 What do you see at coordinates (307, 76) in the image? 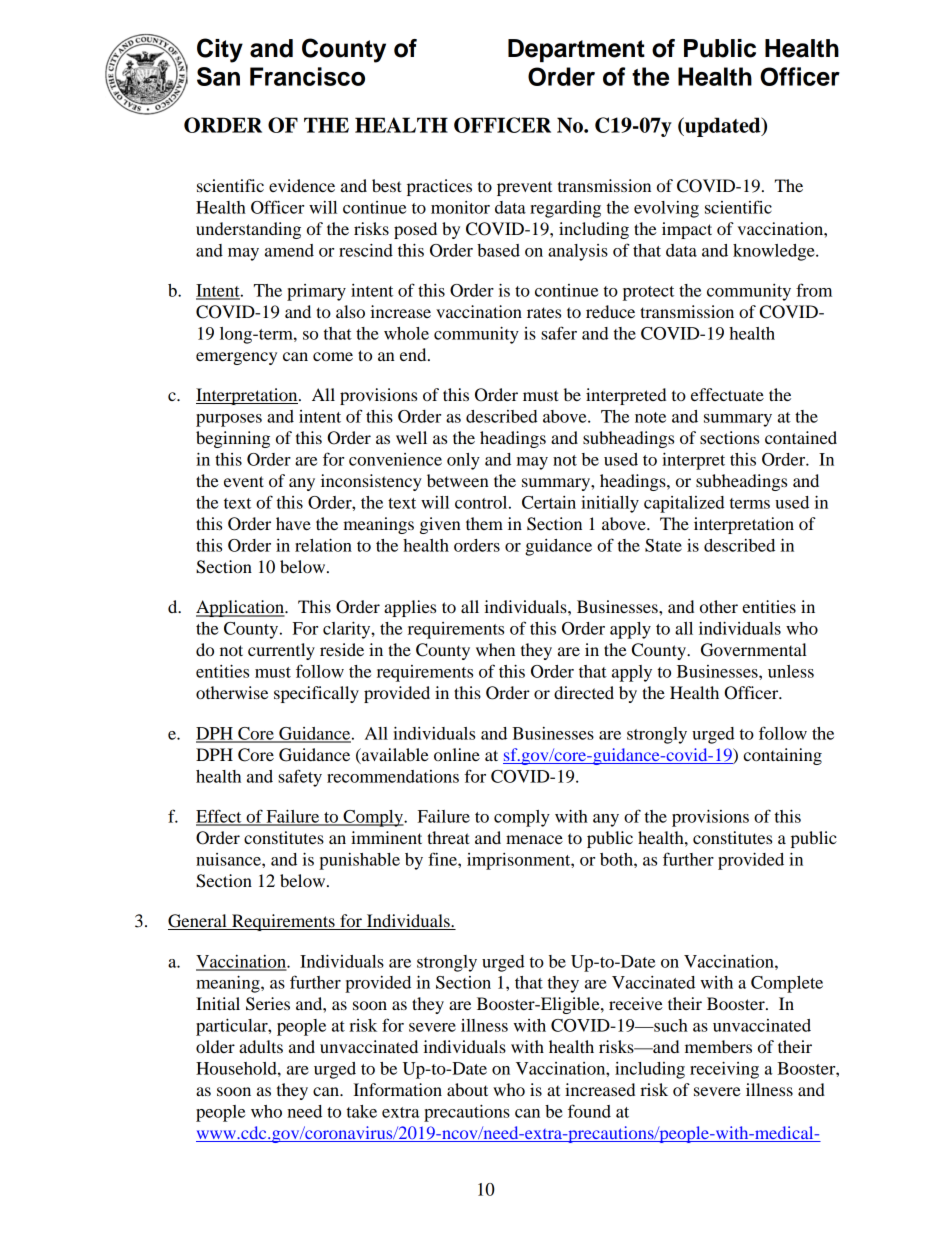
I see `Francisco` at bounding box center [307, 76].
